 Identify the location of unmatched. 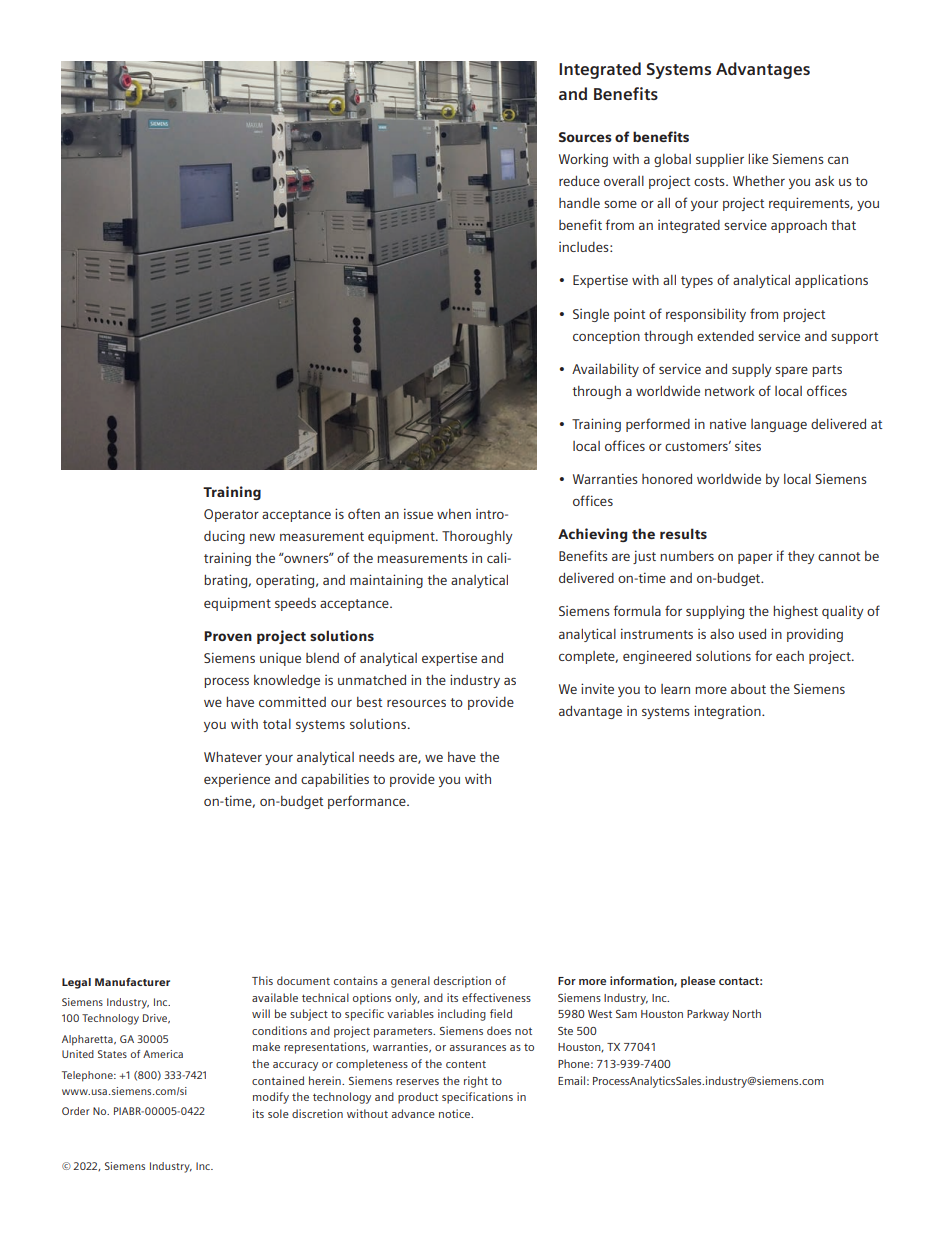
(372, 680).
